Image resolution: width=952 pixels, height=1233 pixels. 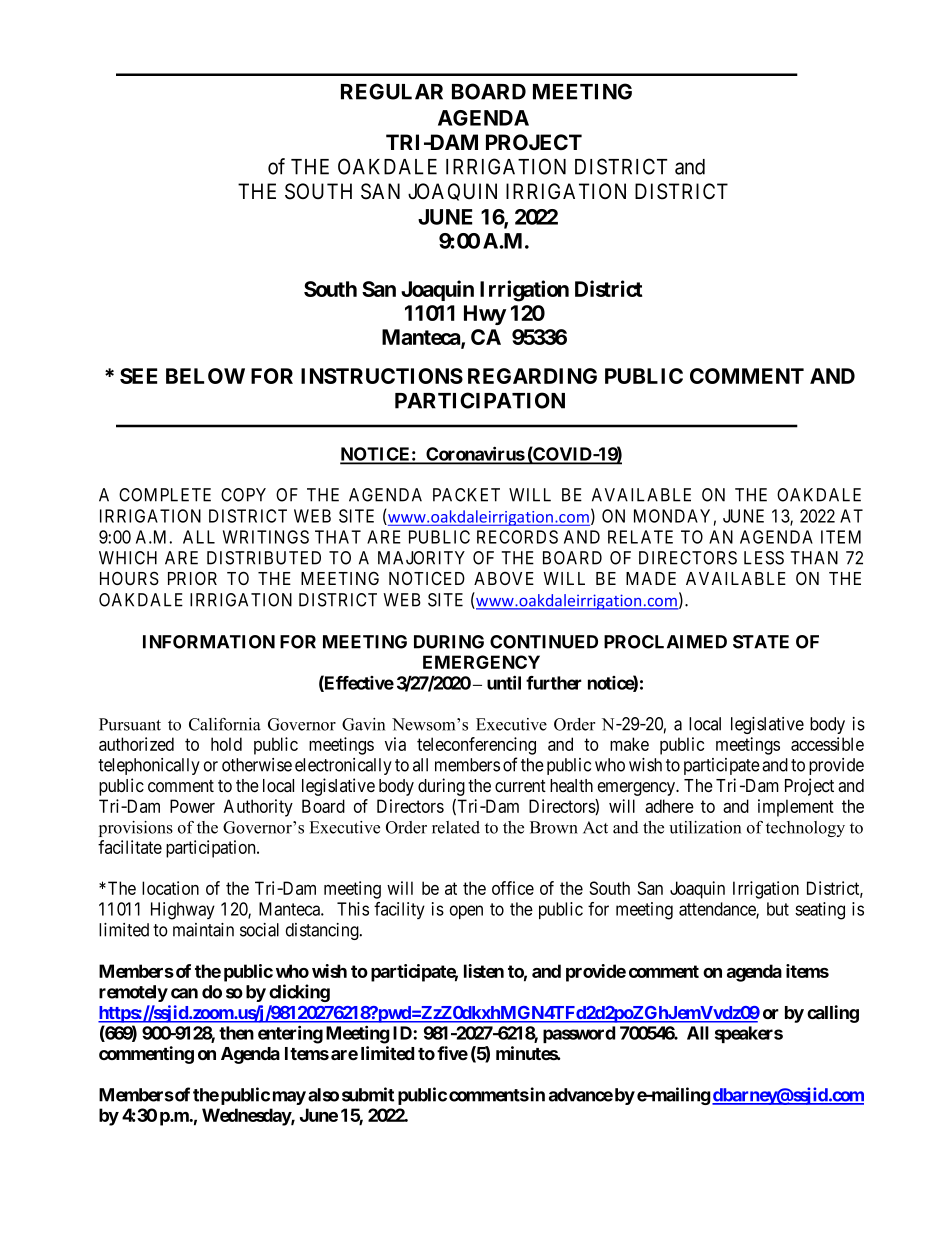 What do you see at coordinates (579, 1034) in the screenshot?
I see `password` at bounding box center [579, 1034].
